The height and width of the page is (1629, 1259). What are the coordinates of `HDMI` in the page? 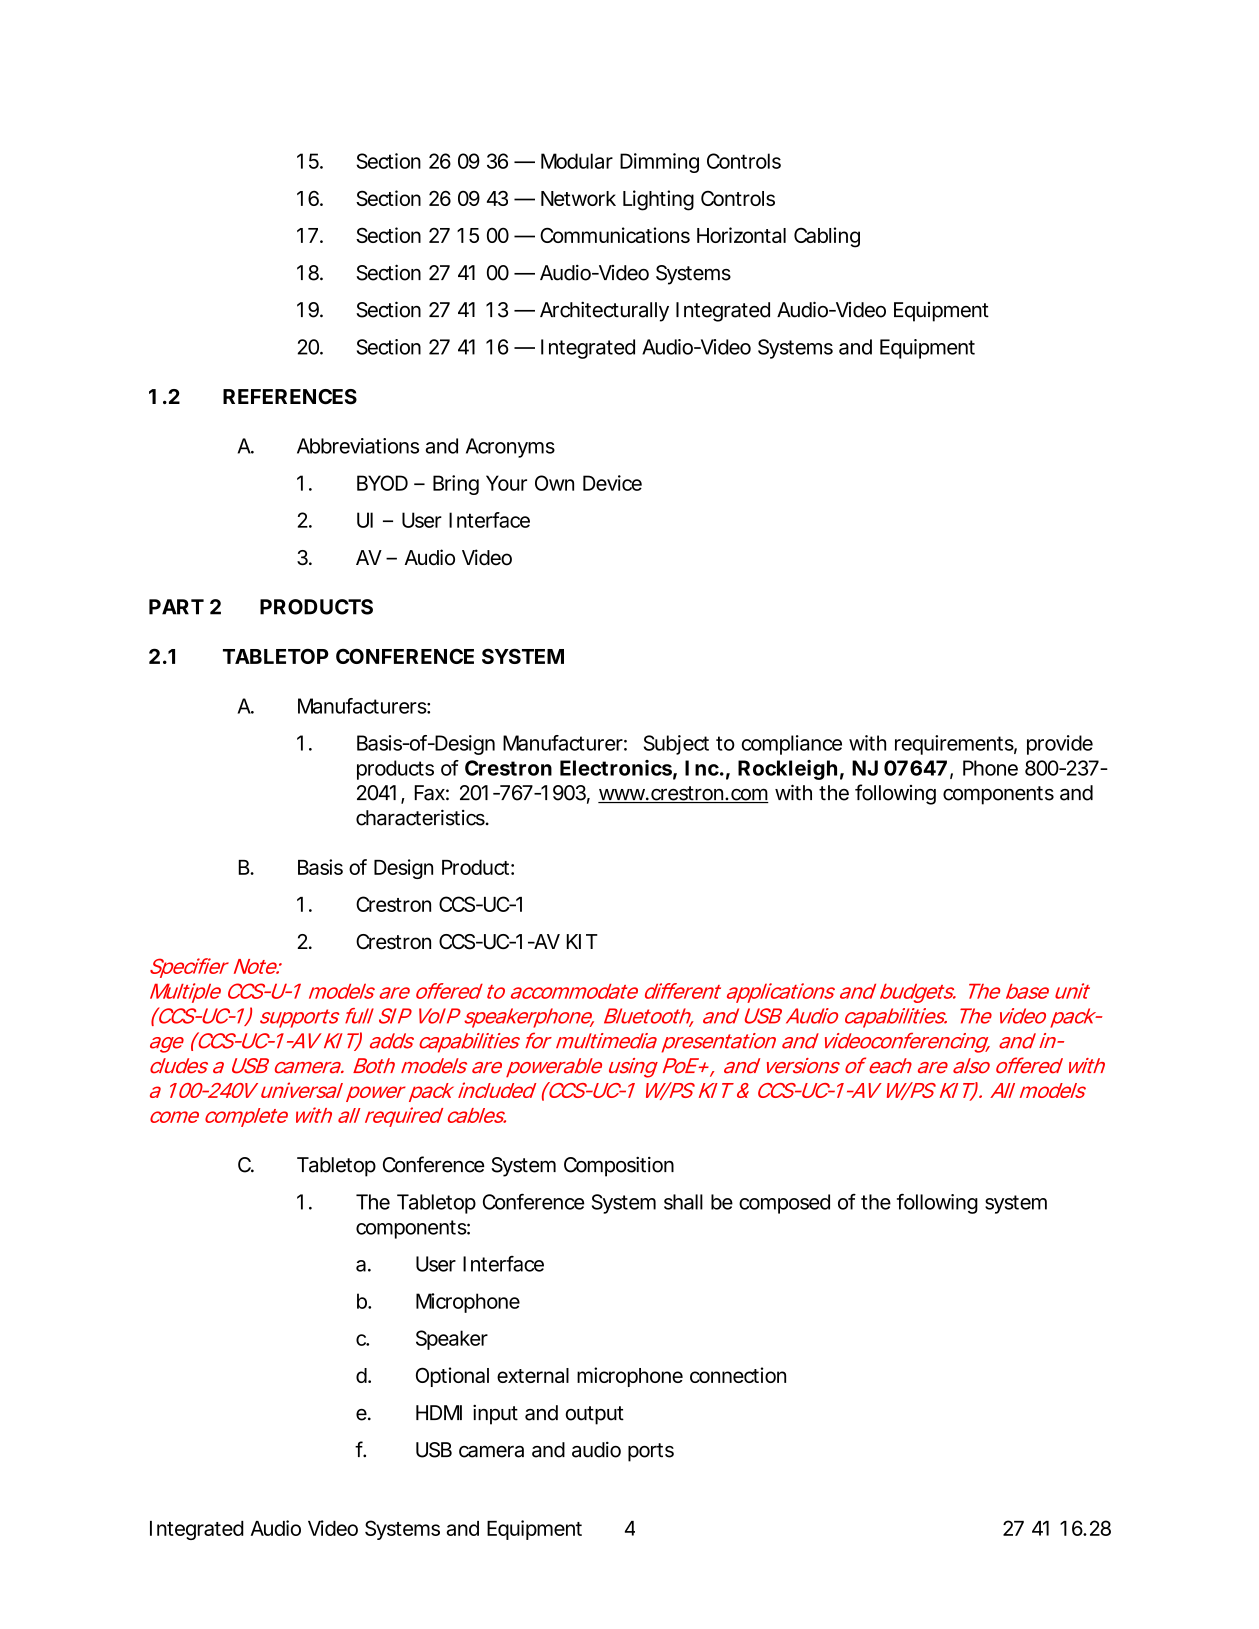 It's located at (439, 1412).
